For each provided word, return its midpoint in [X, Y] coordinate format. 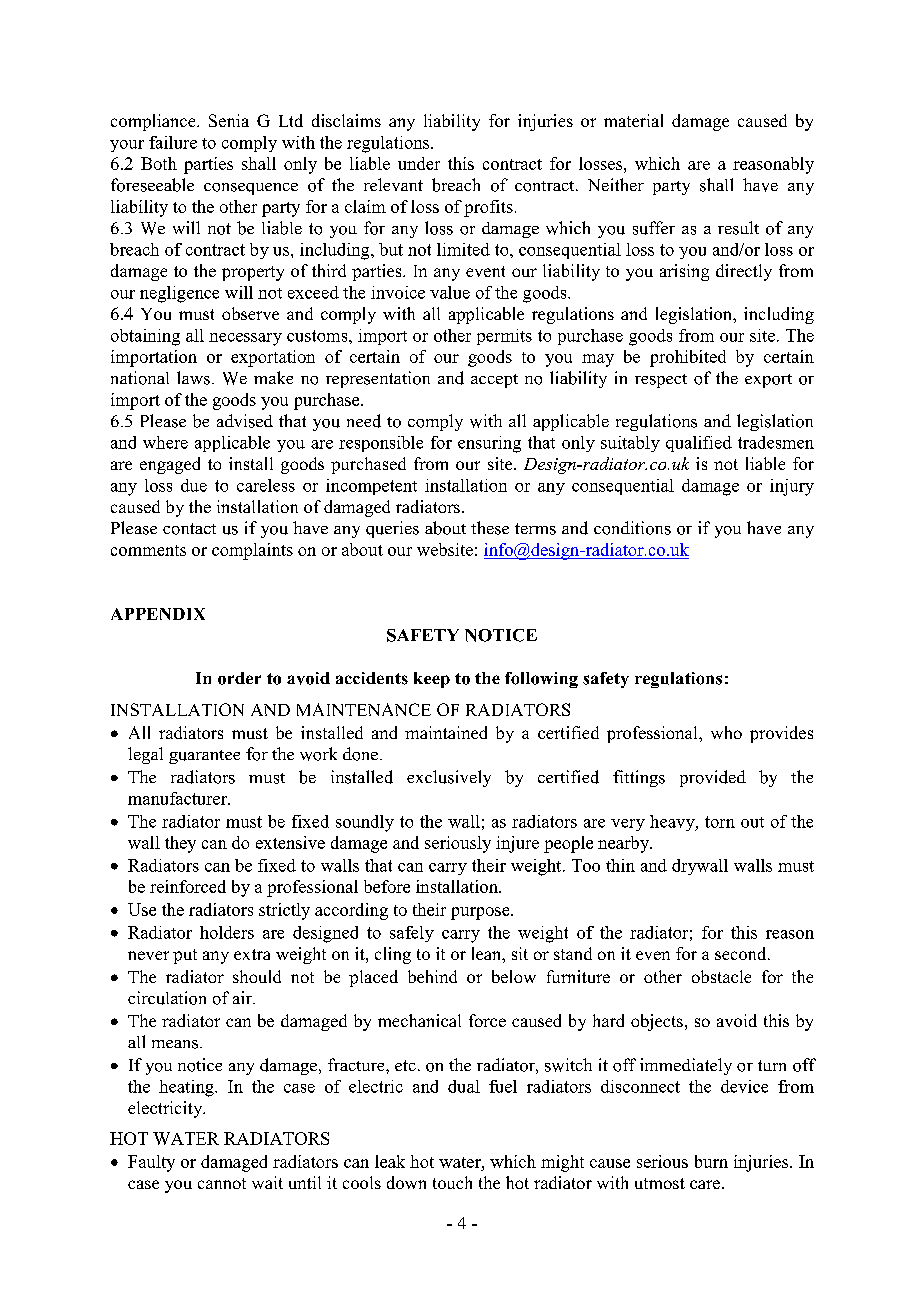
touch [452, 1182]
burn [711, 1161]
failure [173, 142]
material [633, 120]
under [419, 163]
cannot [222, 1183]
